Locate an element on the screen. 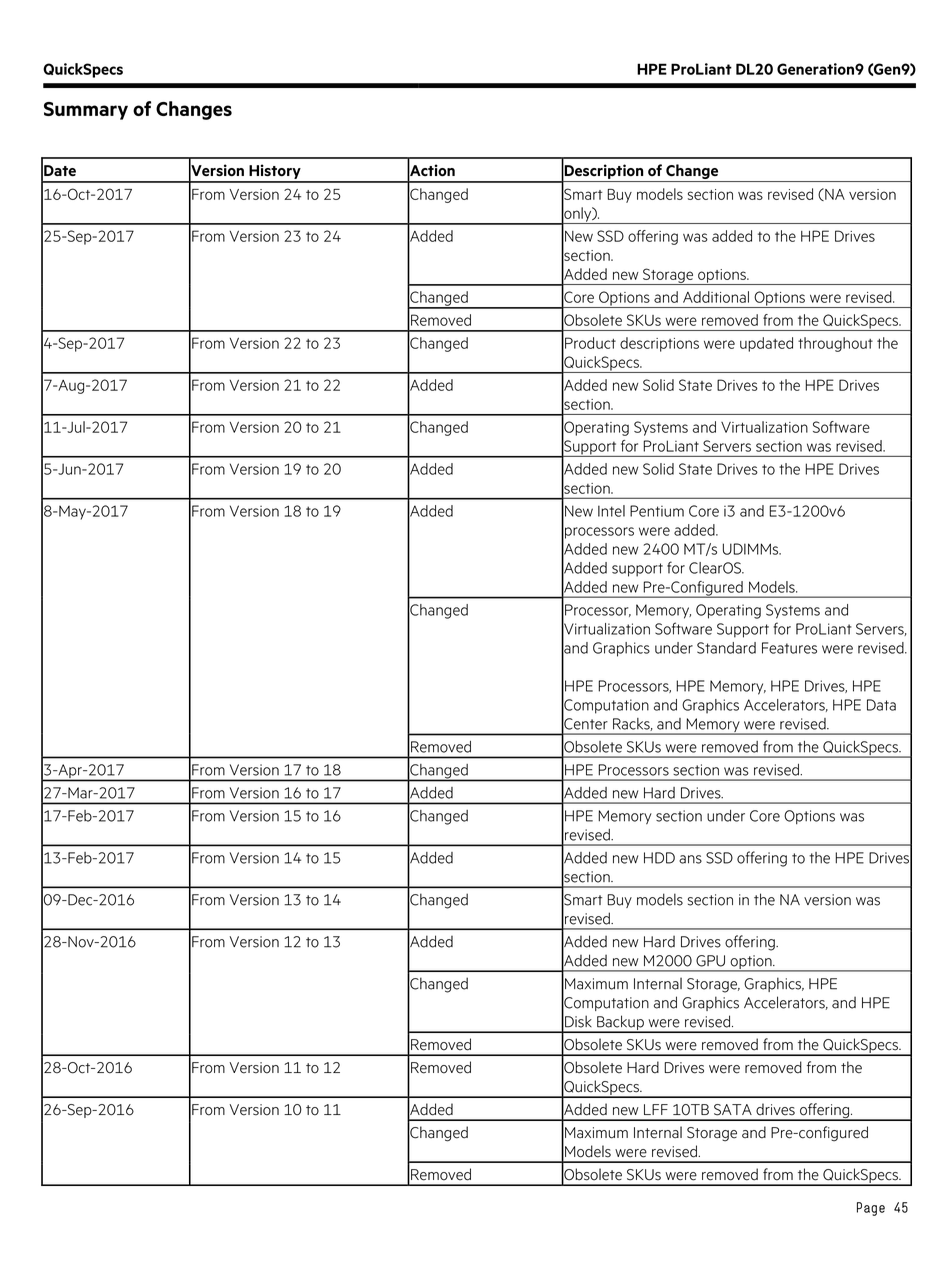  SATA is located at coordinates (733, 1110).
